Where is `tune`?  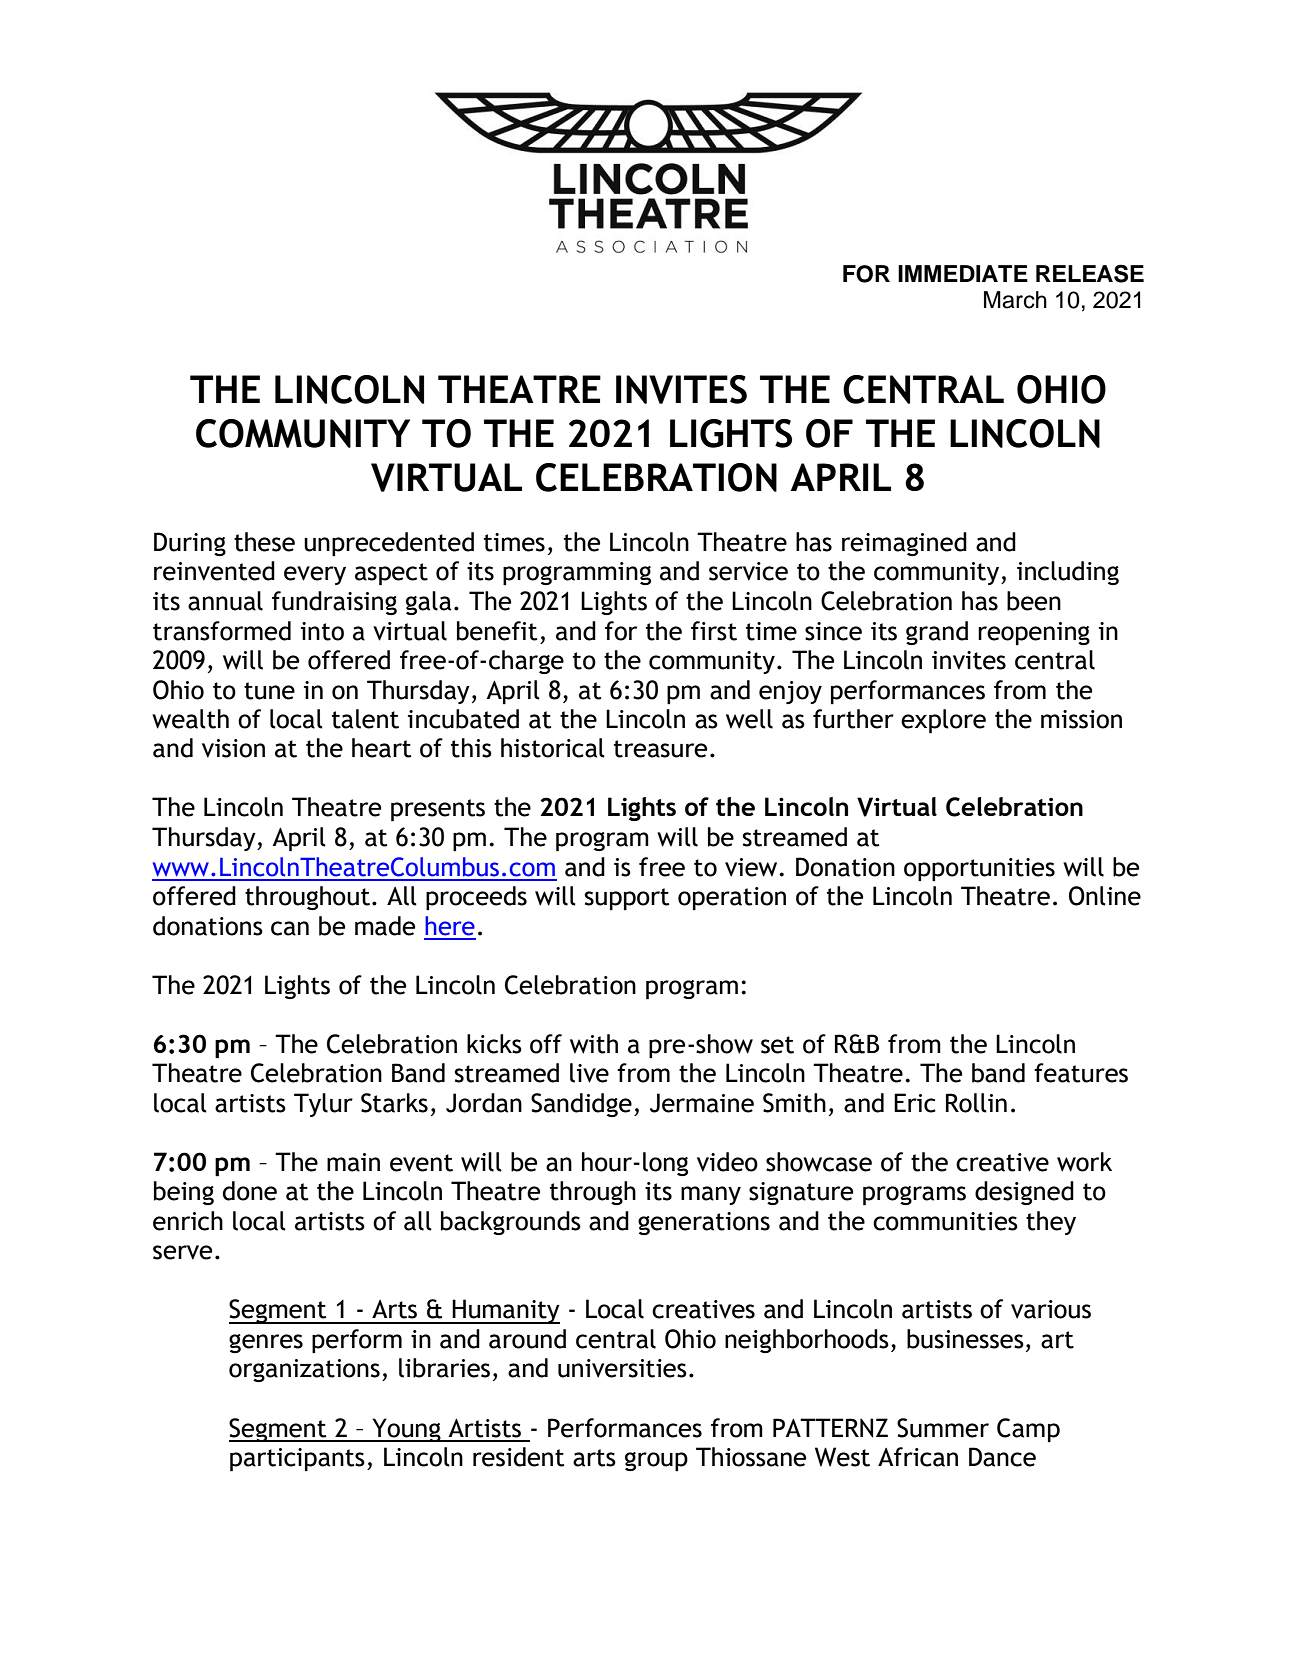
tune is located at coordinates (269, 691).
